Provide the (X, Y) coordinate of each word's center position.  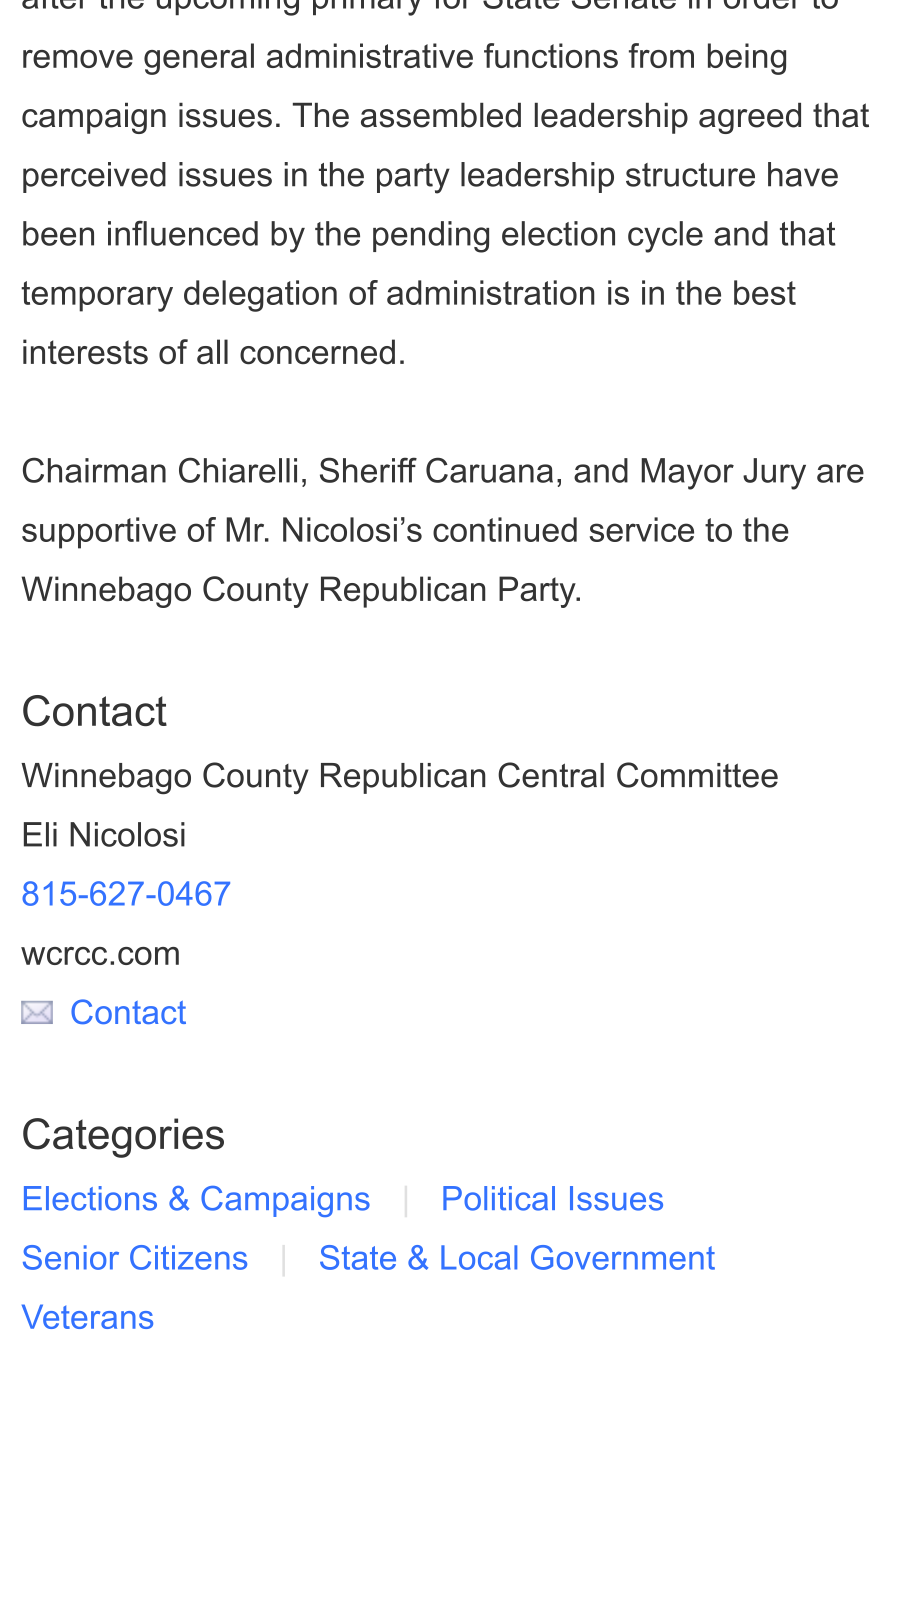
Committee (697, 775)
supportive (99, 533)
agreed (750, 118)
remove (78, 59)
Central (551, 775)
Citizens (188, 1257)
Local (479, 1257)
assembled (441, 115)
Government (623, 1257)
